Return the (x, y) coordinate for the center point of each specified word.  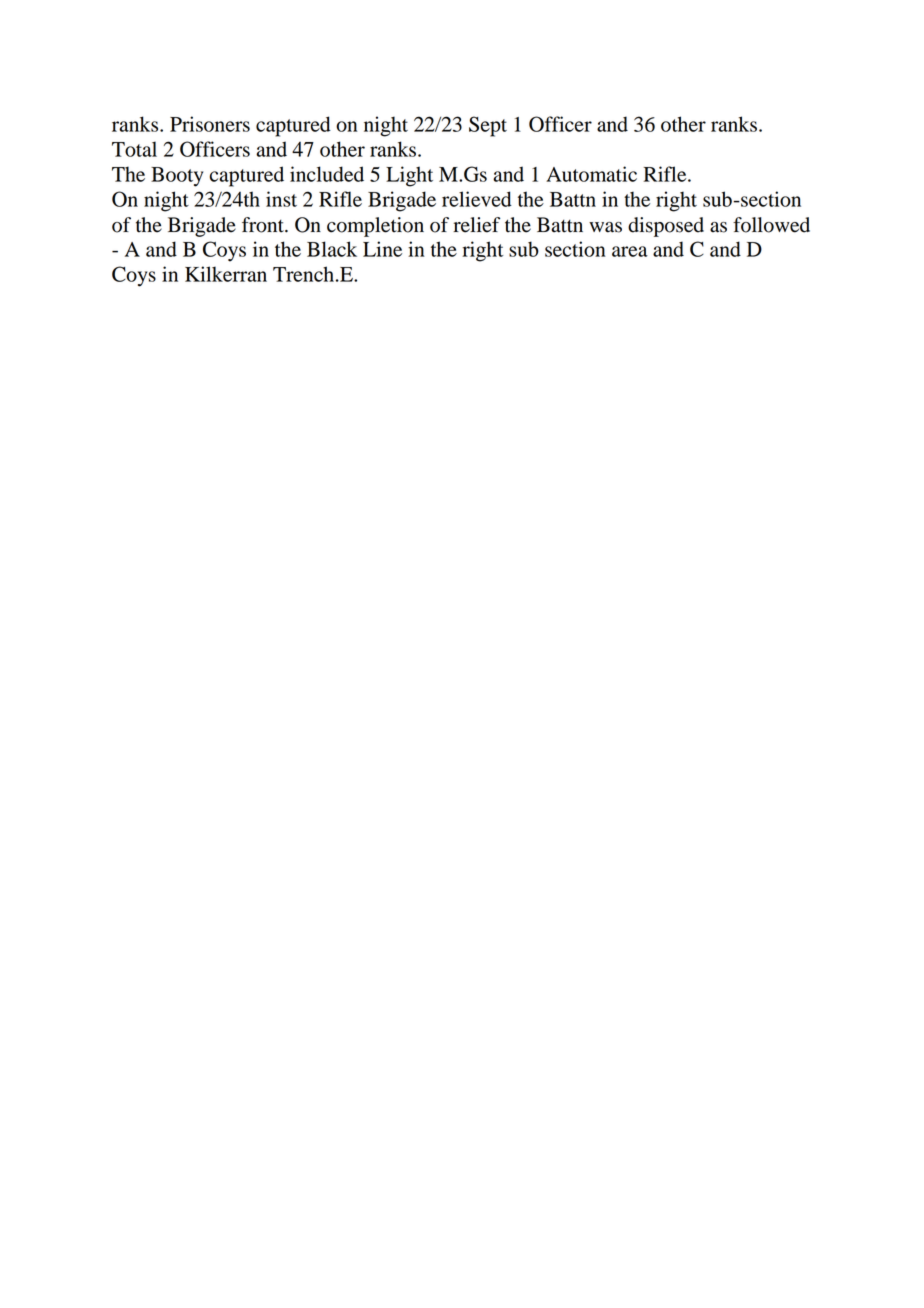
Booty (177, 177)
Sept (488, 126)
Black (332, 249)
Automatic (591, 174)
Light (409, 176)
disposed (666, 227)
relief (476, 225)
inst (281, 199)
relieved (477, 199)
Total (134, 149)
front (264, 225)
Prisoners (210, 124)
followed (771, 225)
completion (375, 227)
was (605, 227)
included (327, 174)
